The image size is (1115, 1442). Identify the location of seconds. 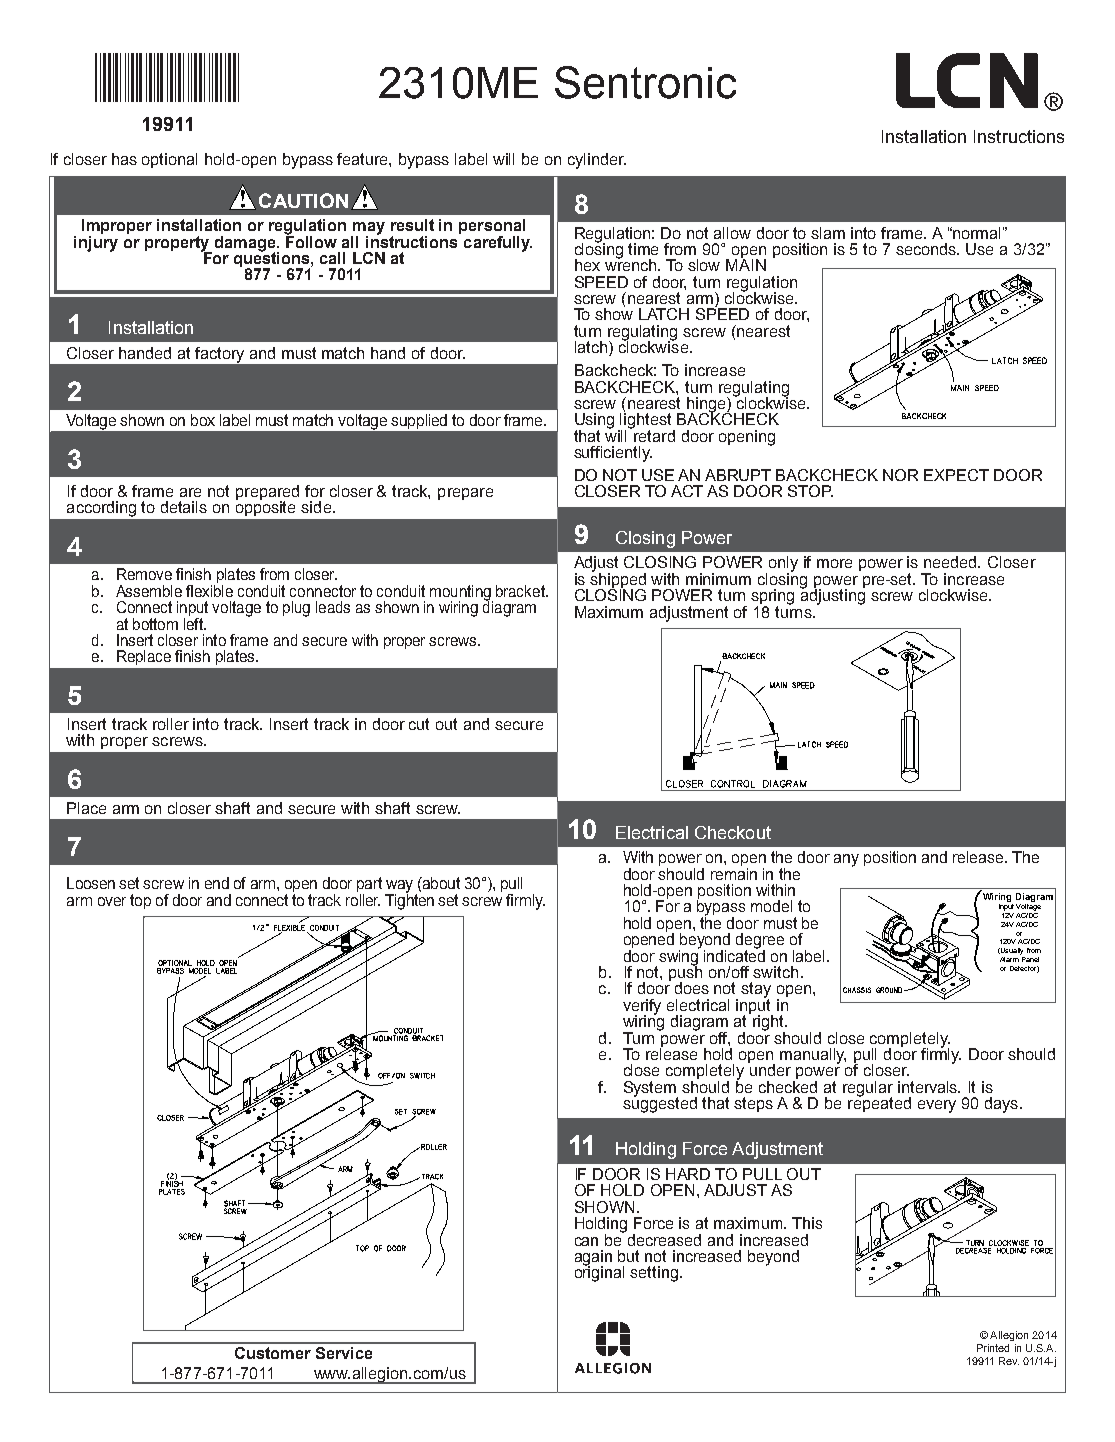
(927, 249).
